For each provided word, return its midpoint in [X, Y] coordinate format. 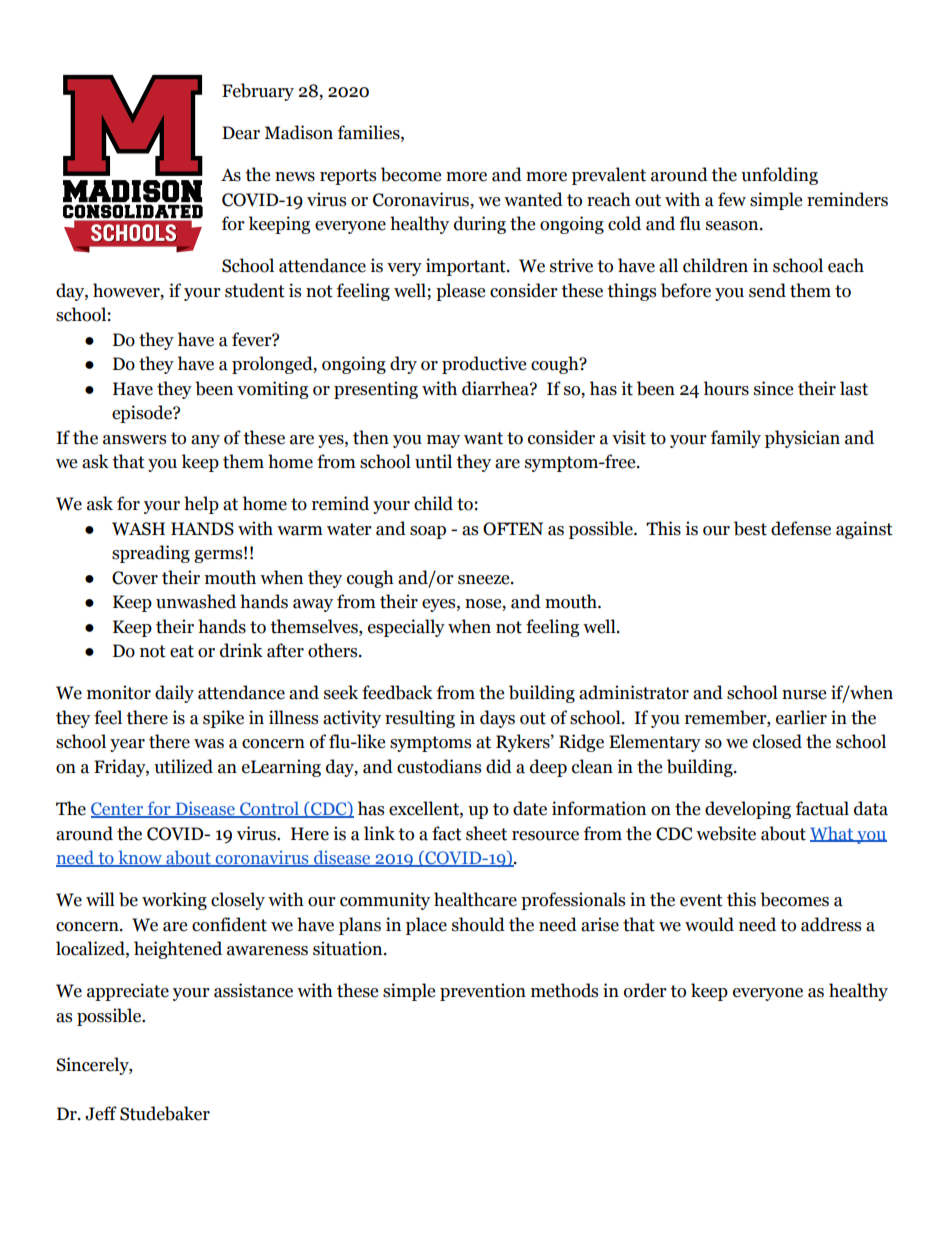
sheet [486, 833]
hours [726, 388]
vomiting [272, 390]
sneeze [485, 580]
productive [484, 365]
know [140, 858]
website [726, 833]
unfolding [779, 176]
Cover [135, 578]
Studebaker [165, 1113]
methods [564, 990]
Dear [241, 133]
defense [801, 528]
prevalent [609, 176]
